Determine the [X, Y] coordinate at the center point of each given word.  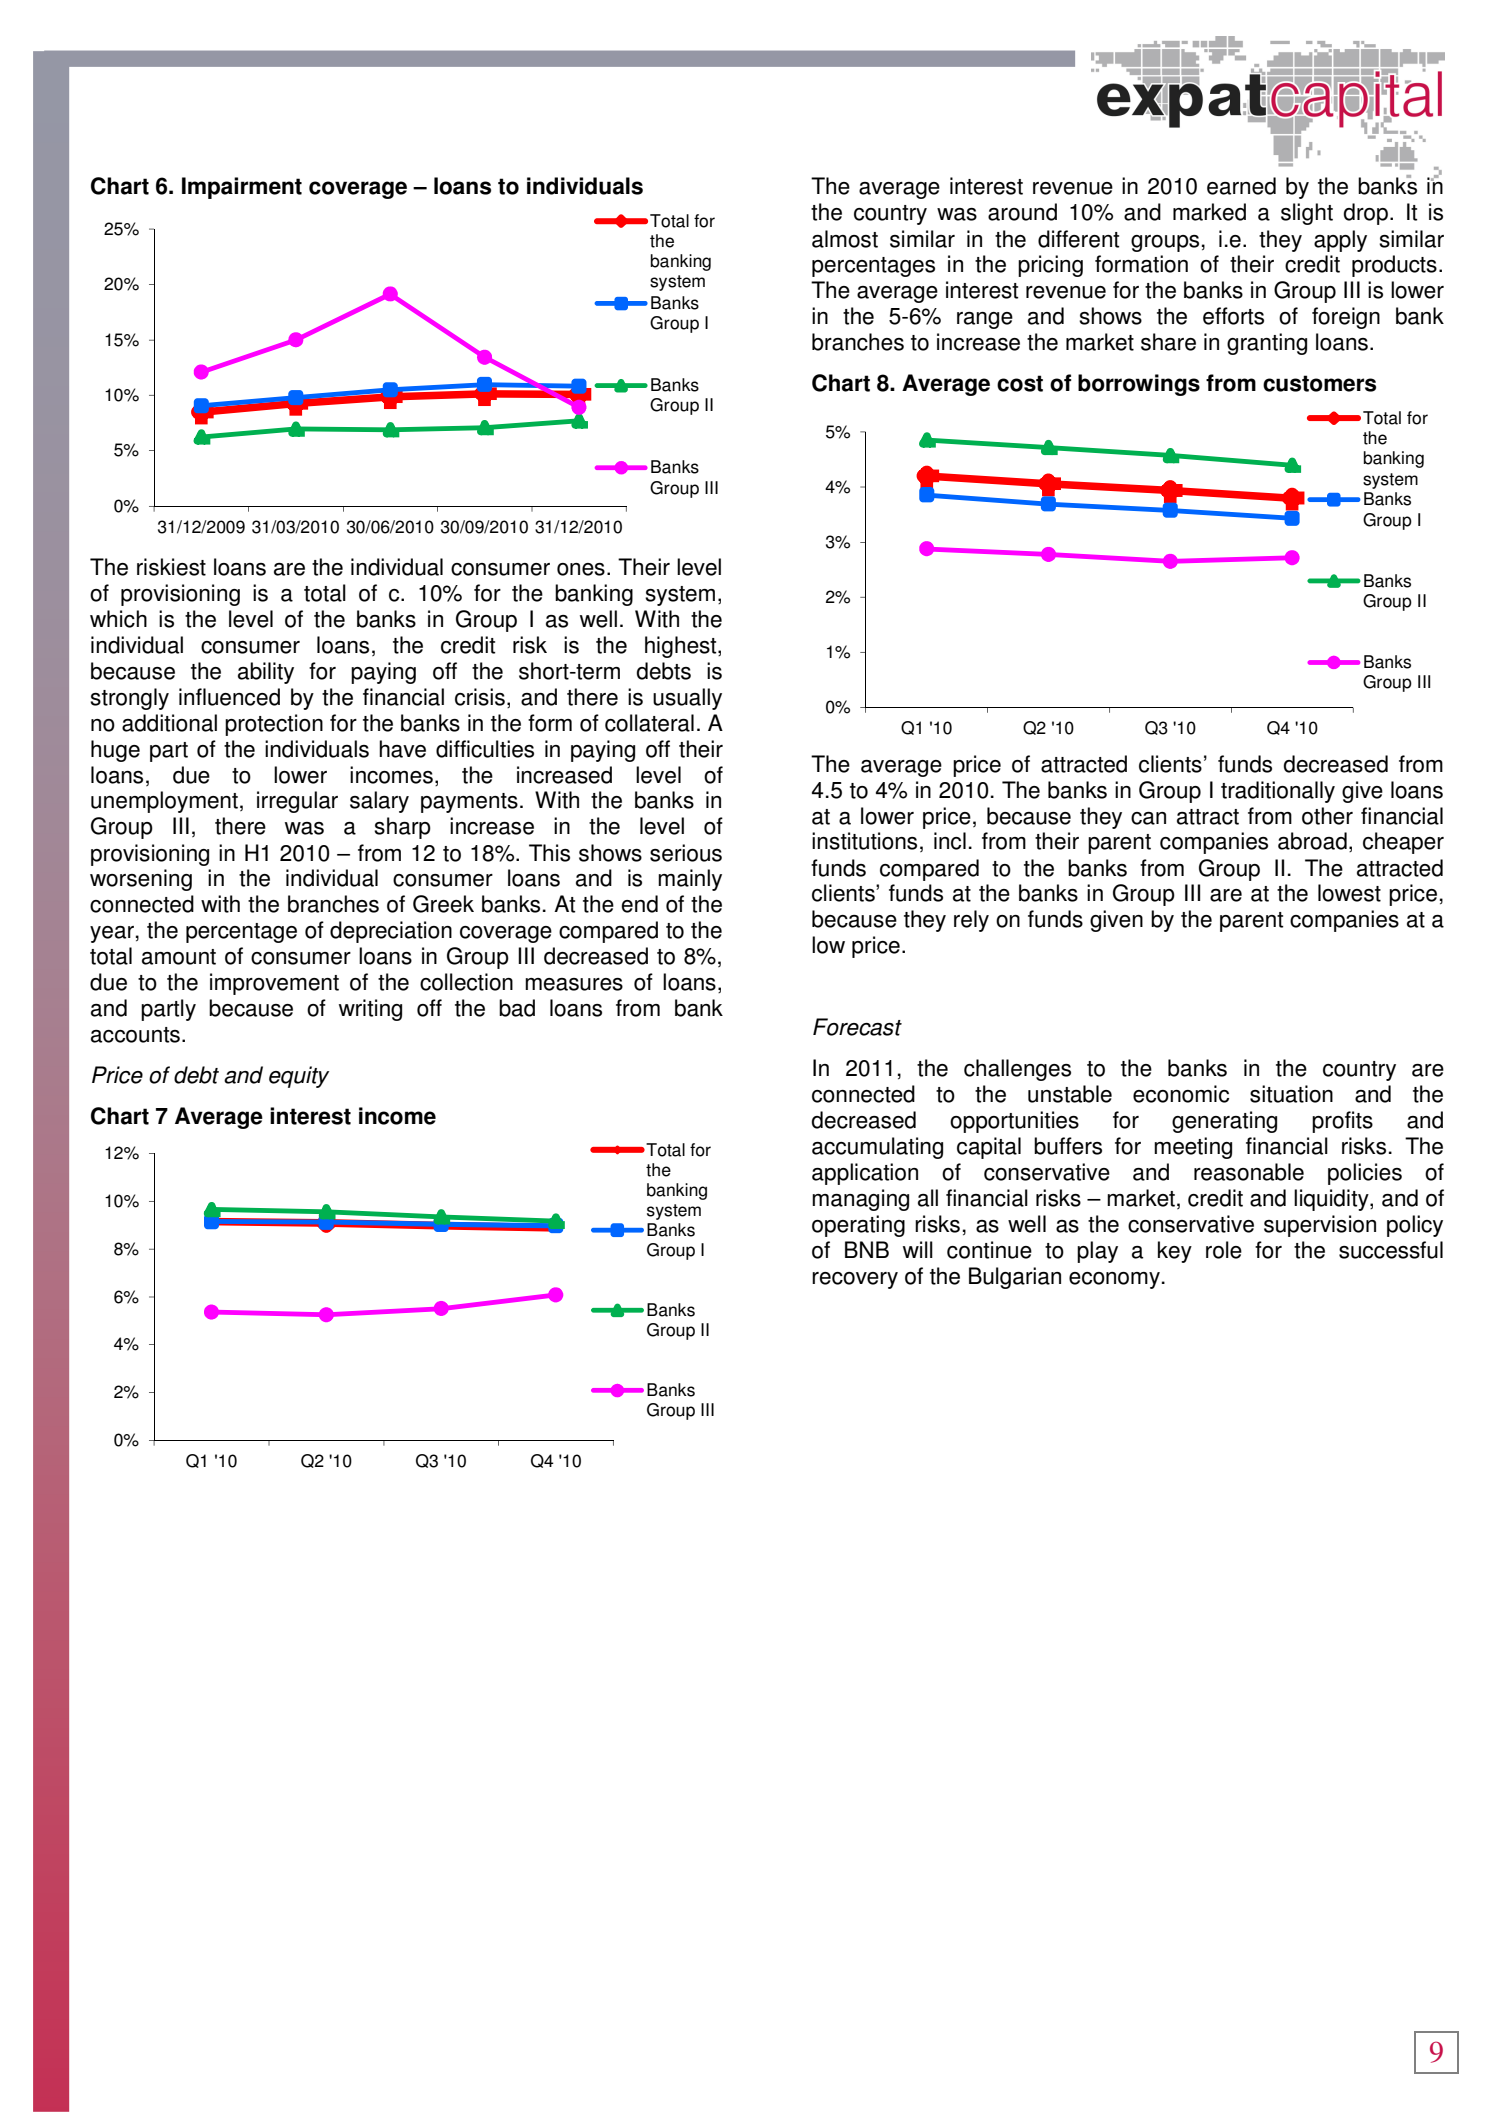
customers [1319, 383]
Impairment [242, 188]
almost [845, 239]
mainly [690, 880]
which [118, 619]
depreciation [391, 932]
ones [581, 569]
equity [299, 1077]
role [1224, 1250]
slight [1307, 214]
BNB [867, 1249]
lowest [1349, 893]
